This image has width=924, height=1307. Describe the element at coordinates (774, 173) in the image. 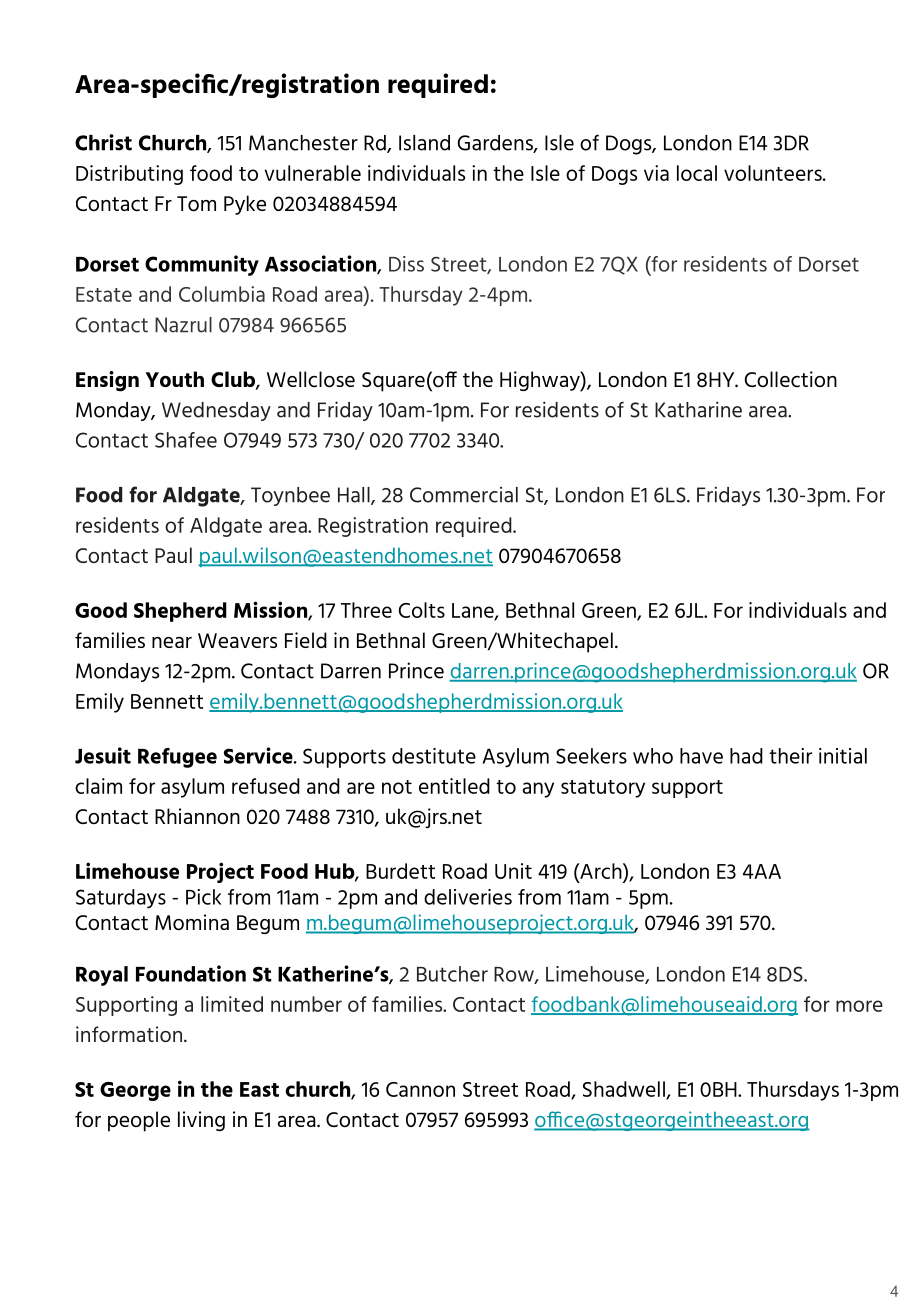

I see `volunteers` at that location.
